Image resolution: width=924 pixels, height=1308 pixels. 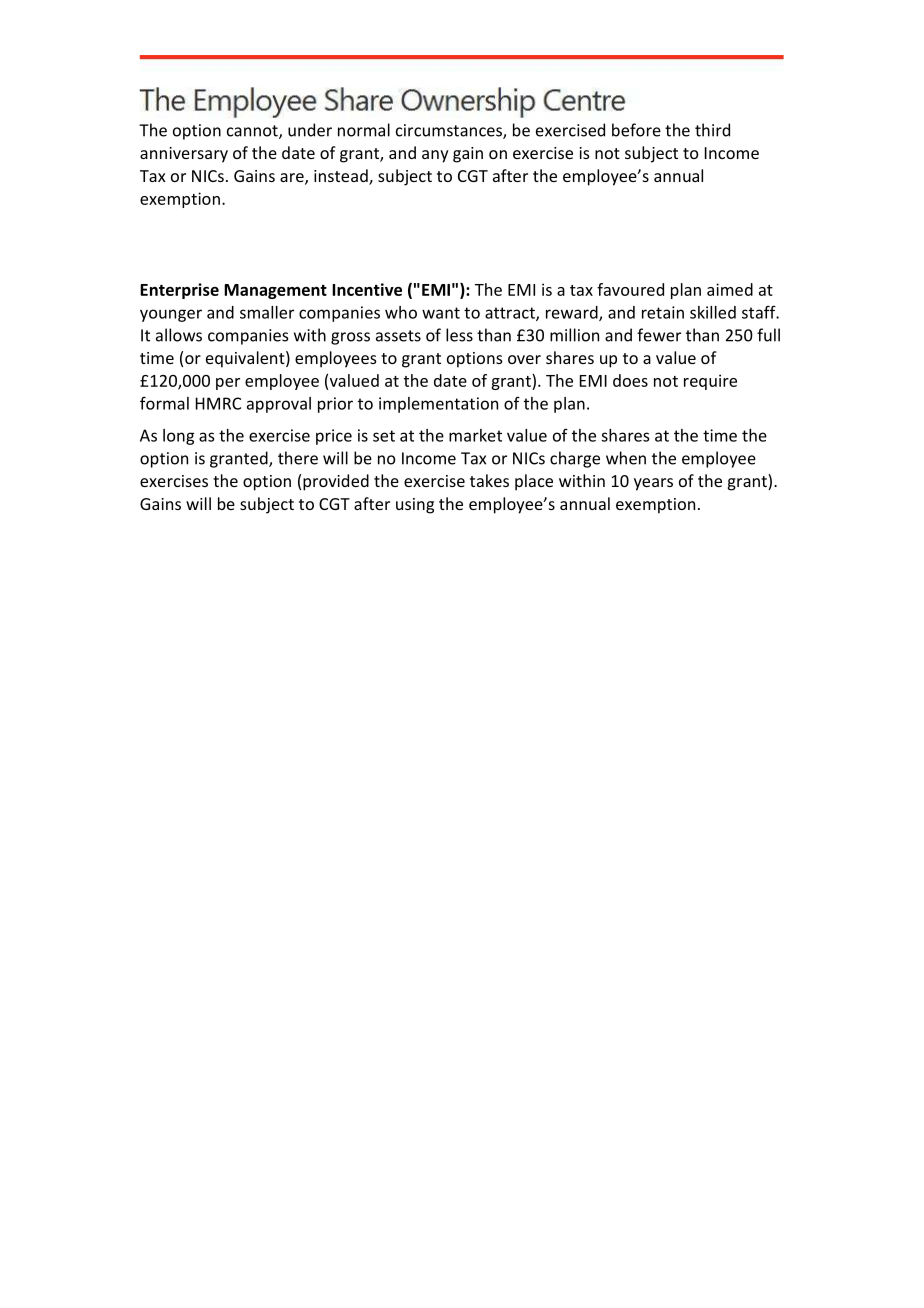 I want to click on Incentive, so click(x=367, y=289).
